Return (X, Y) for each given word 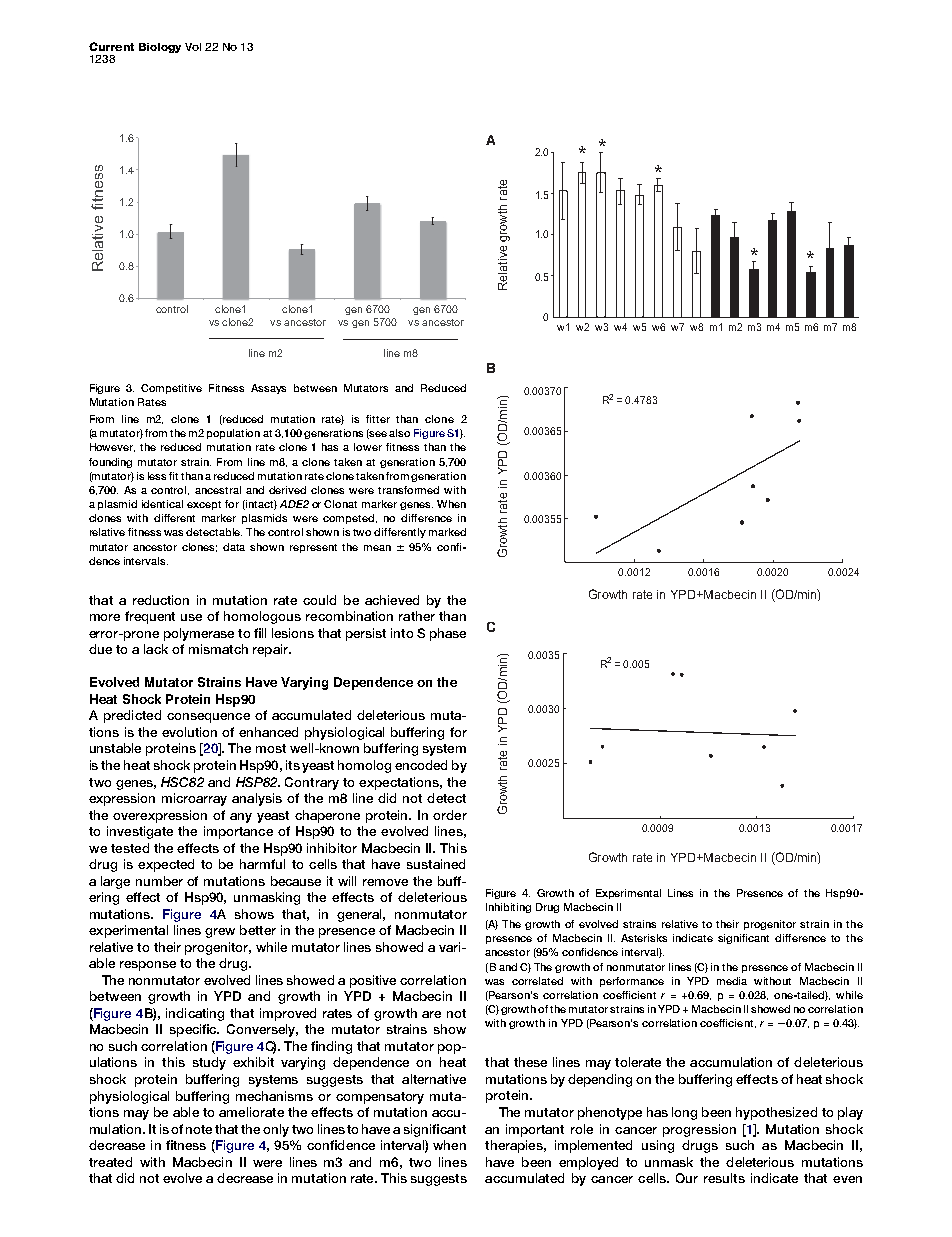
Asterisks (644, 938)
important (535, 1130)
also (399, 433)
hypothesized (776, 1113)
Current (111, 46)
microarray (194, 799)
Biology (160, 48)
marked (447, 532)
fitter (378, 419)
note (199, 1129)
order (450, 815)
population (233, 434)
